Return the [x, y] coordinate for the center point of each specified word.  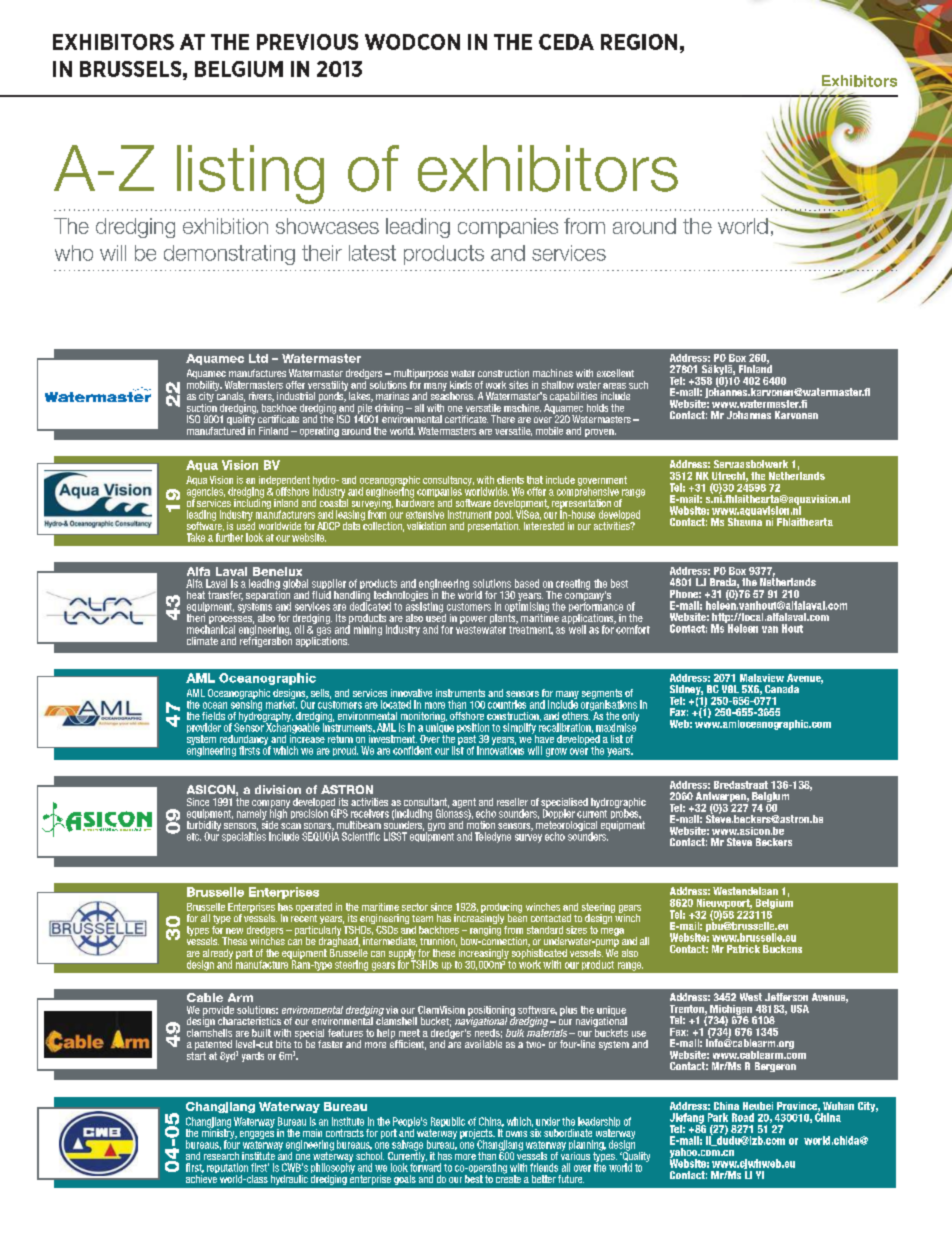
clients [510, 480]
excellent [615, 373]
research [221, 1156]
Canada [782, 689]
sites [518, 385]
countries [507, 704]
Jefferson [786, 997]
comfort [632, 628]
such [638, 385]
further [229, 537]
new [234, 931]
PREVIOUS [307, 42]
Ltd [258, 358]
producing [501, 909]
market [281, 703]
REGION [639, 42]
